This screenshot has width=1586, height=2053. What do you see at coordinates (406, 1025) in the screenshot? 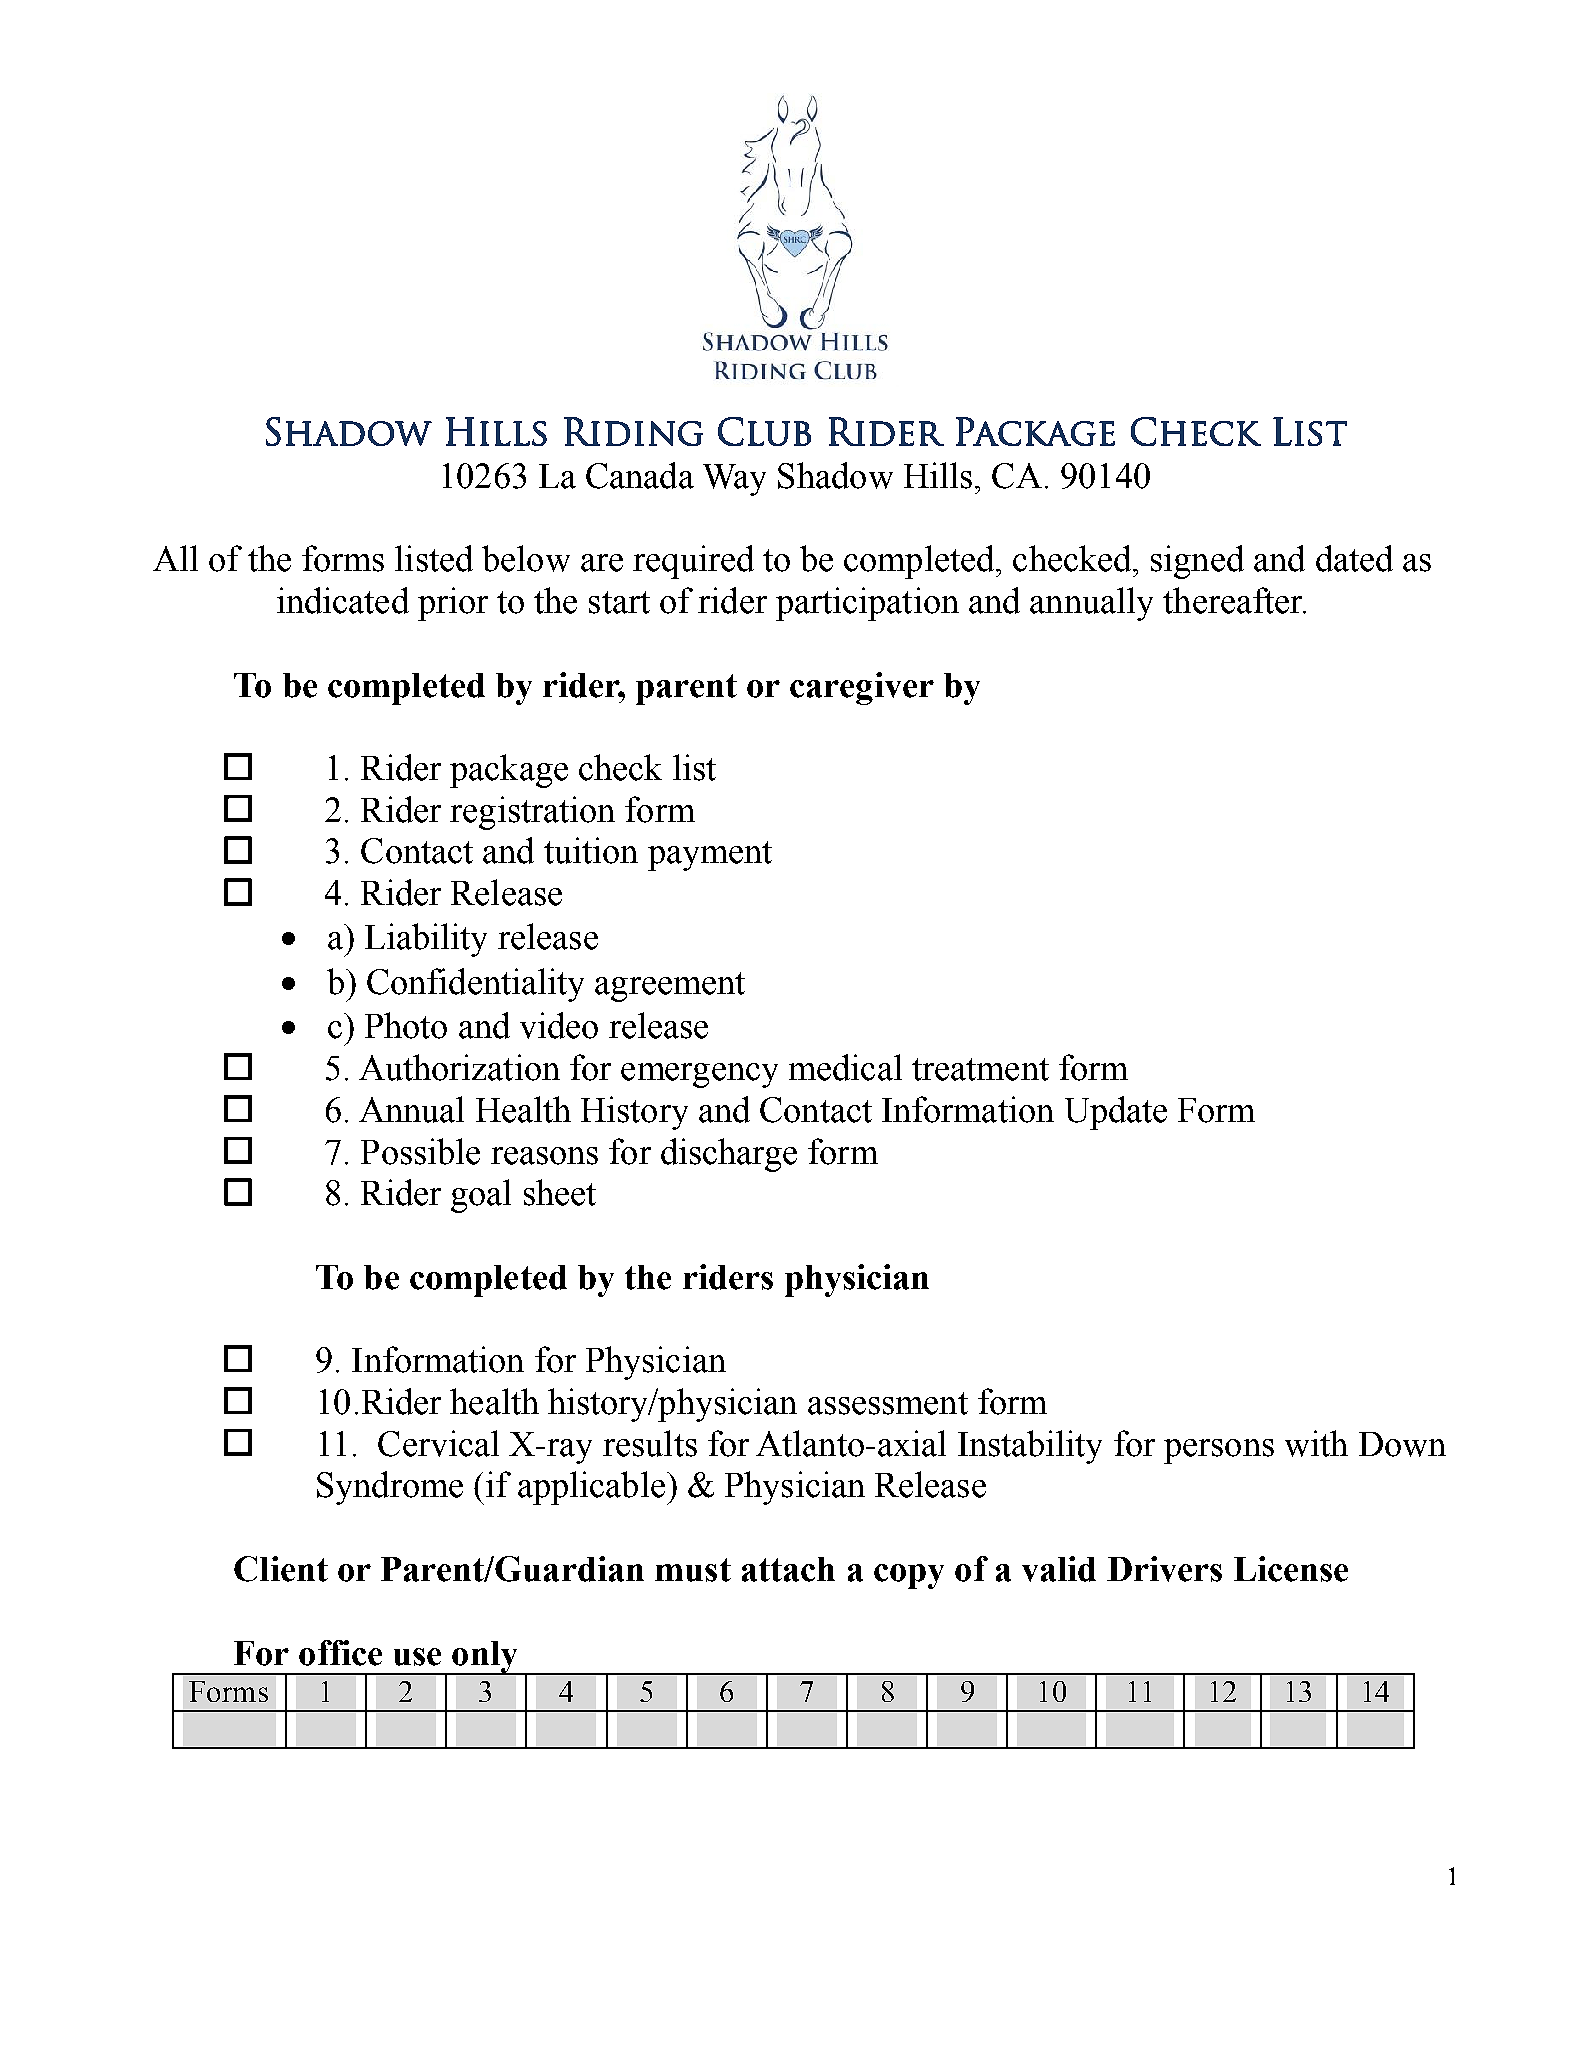
I see `Photo` at bounding box center [406, 1025].
